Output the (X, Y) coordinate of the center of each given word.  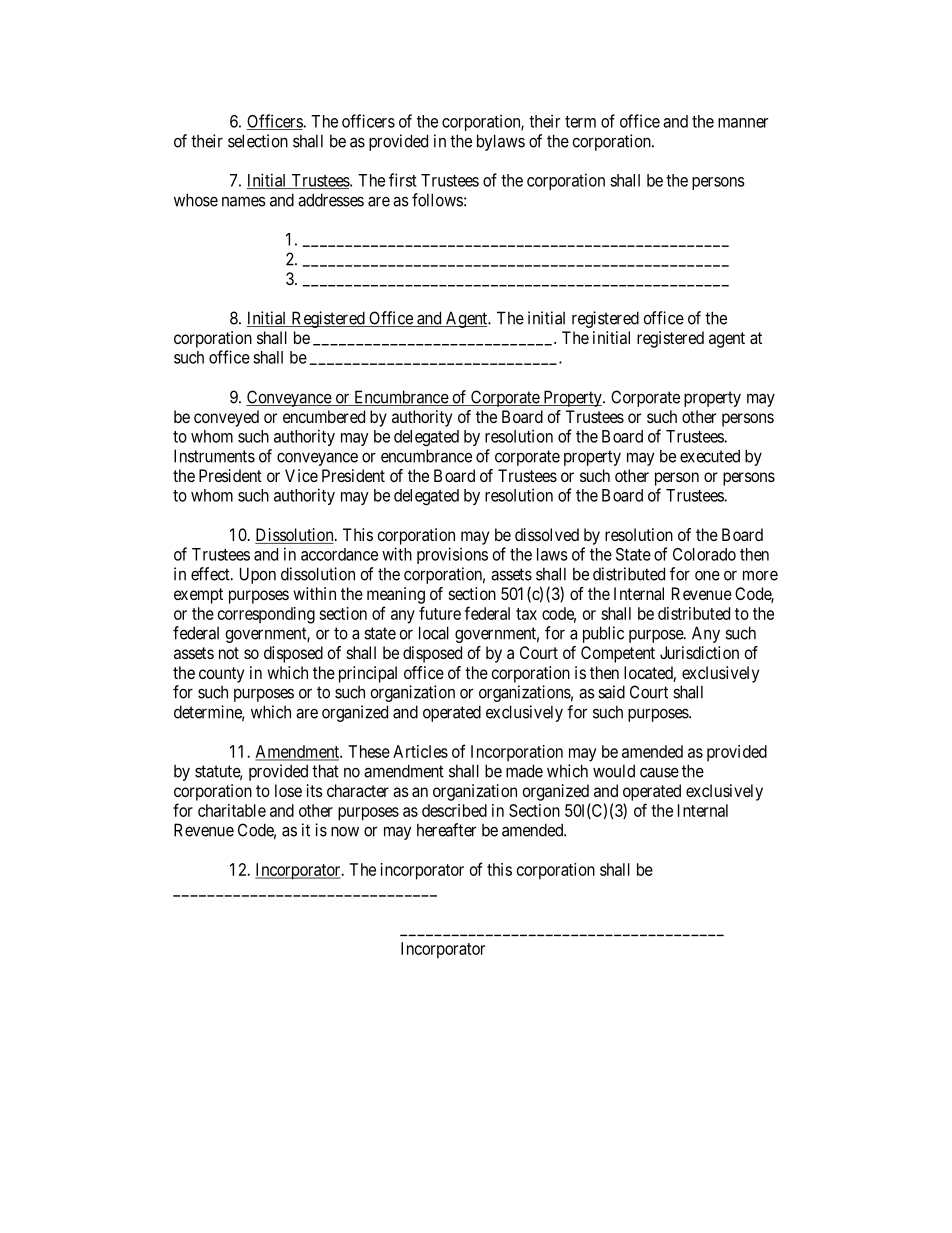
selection (258, 141)
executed (710, 456)
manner (743, 123)
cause (659, 772)
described (454, 810)
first (403, 180)
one (707, 576)
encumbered (324, 416)
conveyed (226, 418)
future (440, 613)
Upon (258, 575)
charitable (232, 810)
